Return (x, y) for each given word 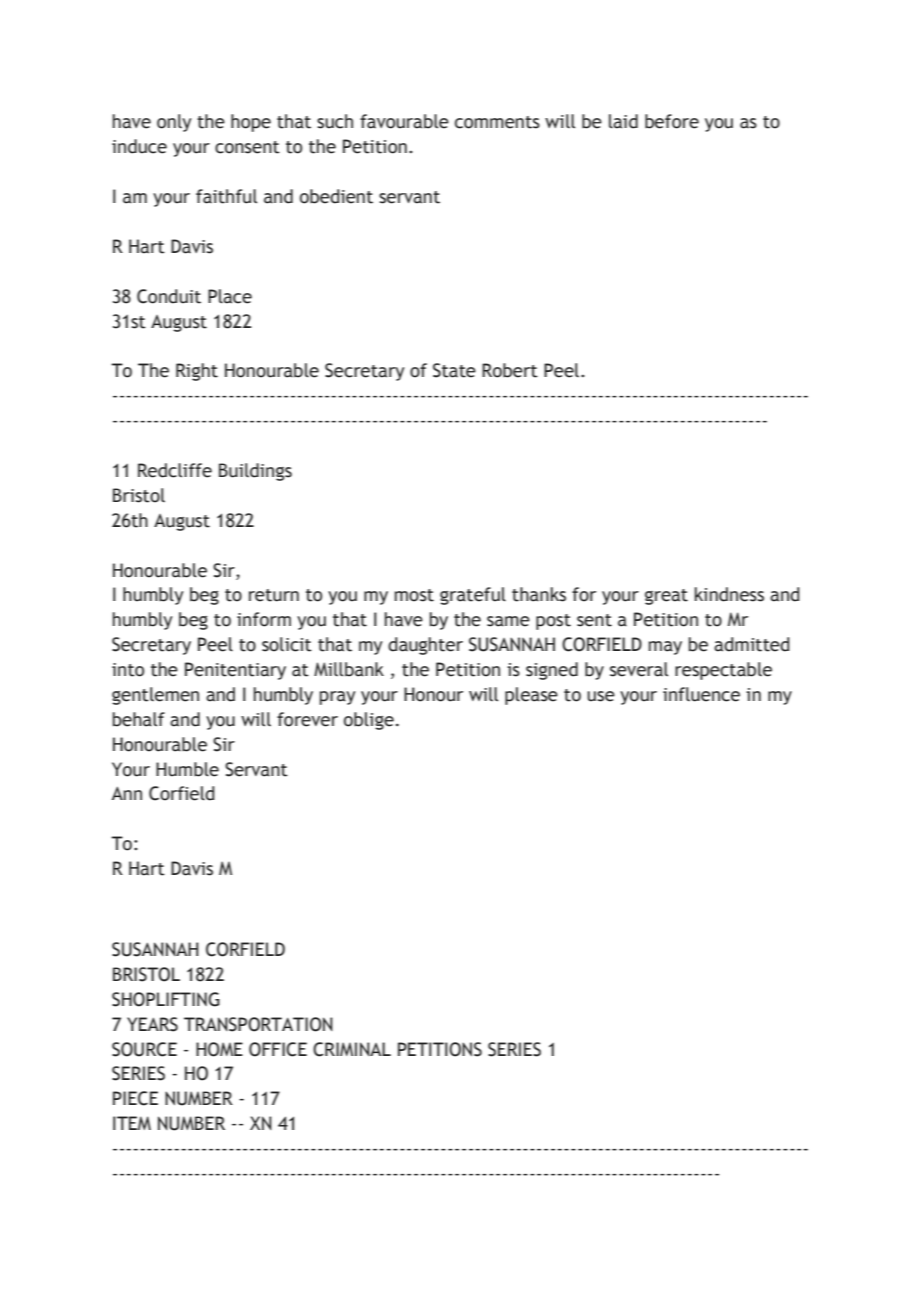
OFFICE (278, 1049)
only (174, 123)
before (672, 121)
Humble (187, 769)
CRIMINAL (352, 1049)
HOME (219, 1049)
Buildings (255, 472)
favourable (404, 121)
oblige (369, 721)
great (666, 597)
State (454, 370)
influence (701, 694)
